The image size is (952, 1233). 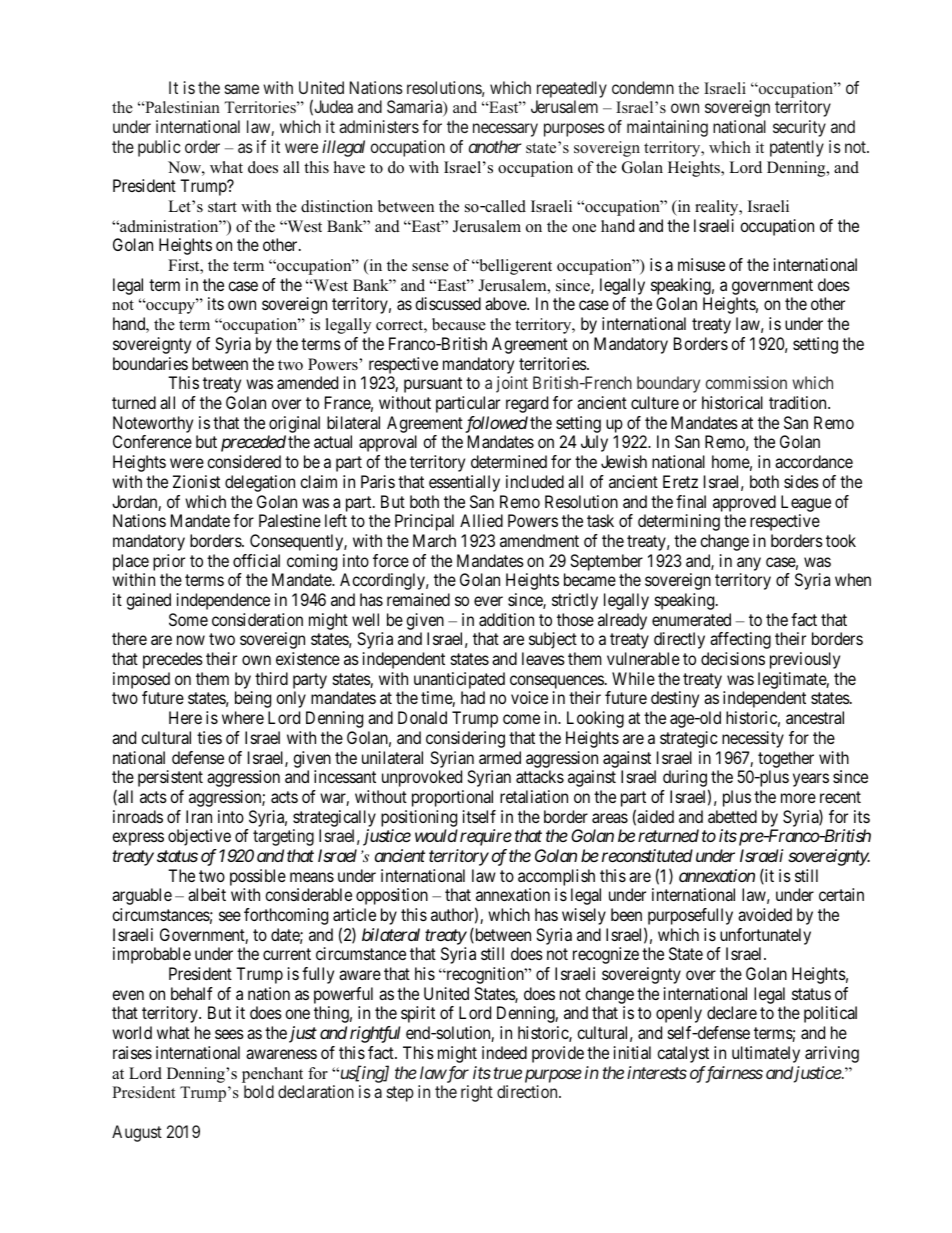 What do you see at coordinates (223, 601) in the screenshot?
I see `independence` at bounding box center [223, 601].
